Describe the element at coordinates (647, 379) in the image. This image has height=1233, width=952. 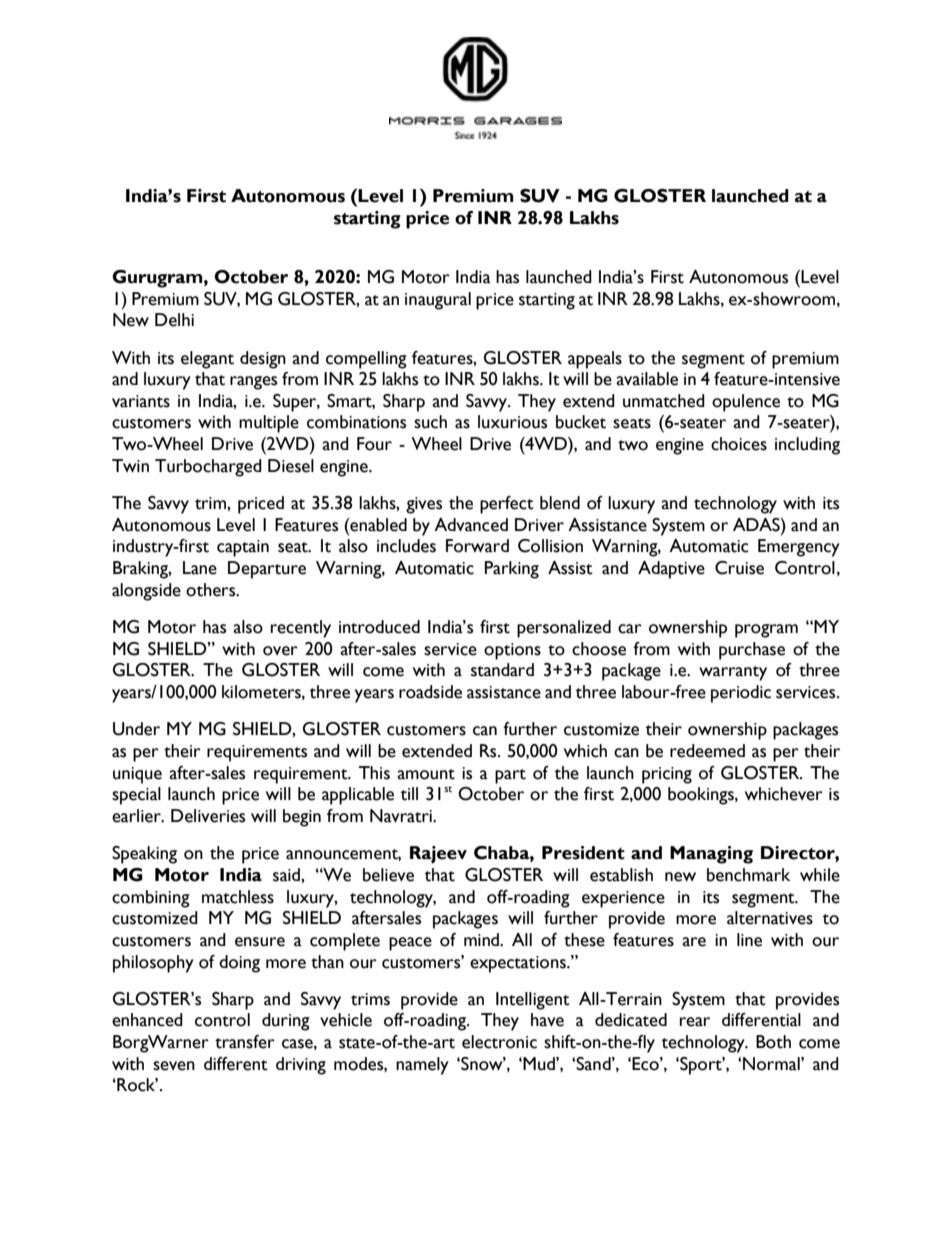
I see `available` at that location.
